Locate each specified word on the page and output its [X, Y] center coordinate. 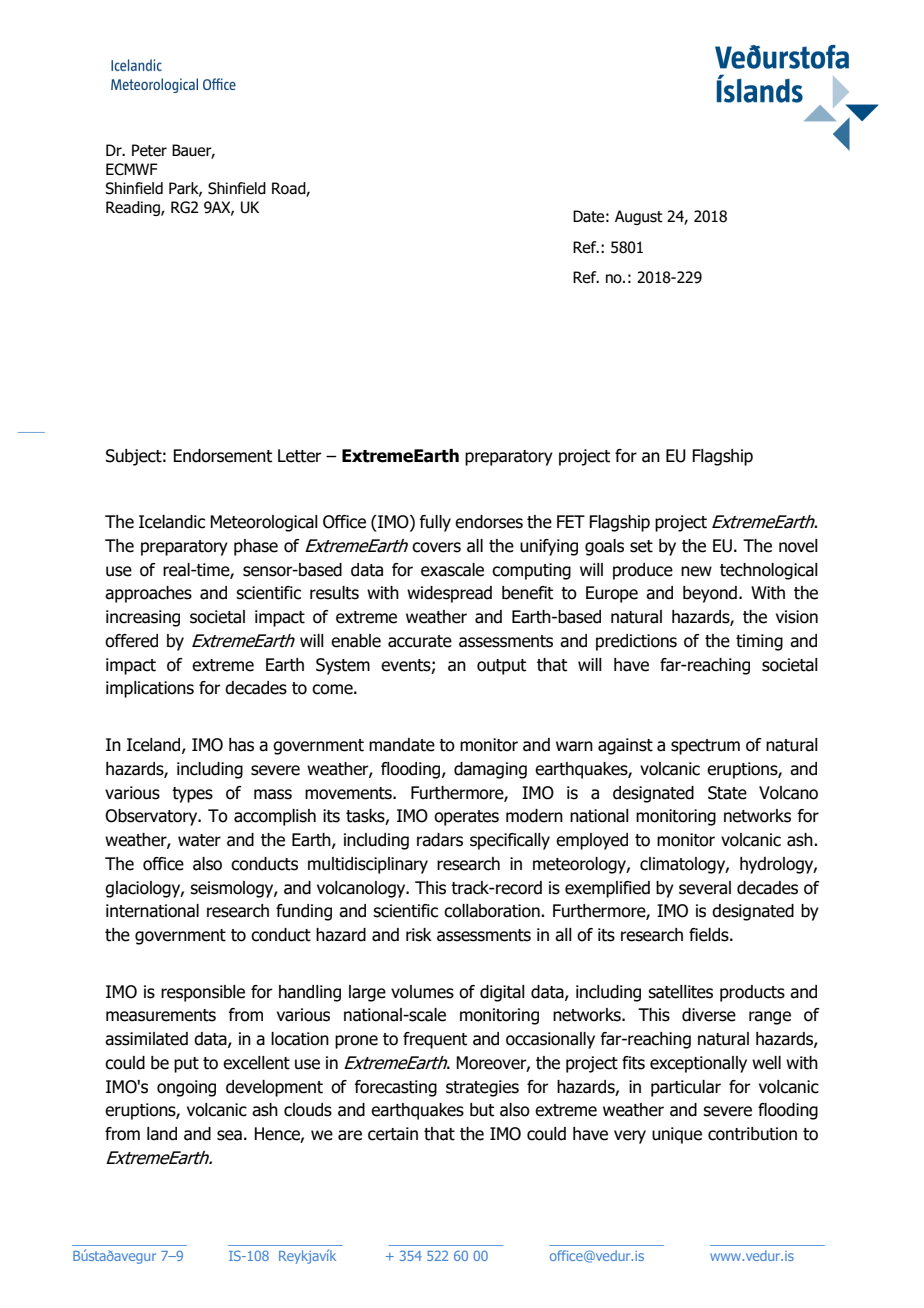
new [696, 571]
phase [256, 547]
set [641, 546]
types [192, 795]
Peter [149, 150]
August [639, 217]
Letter [300, 456]
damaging [490, 770]
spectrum [705, 747]
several [705, 888]
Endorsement [222, 456]
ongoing [186, 1088]
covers [436, 547]
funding [304, 912]
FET [571, 521]
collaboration [493, 911]
